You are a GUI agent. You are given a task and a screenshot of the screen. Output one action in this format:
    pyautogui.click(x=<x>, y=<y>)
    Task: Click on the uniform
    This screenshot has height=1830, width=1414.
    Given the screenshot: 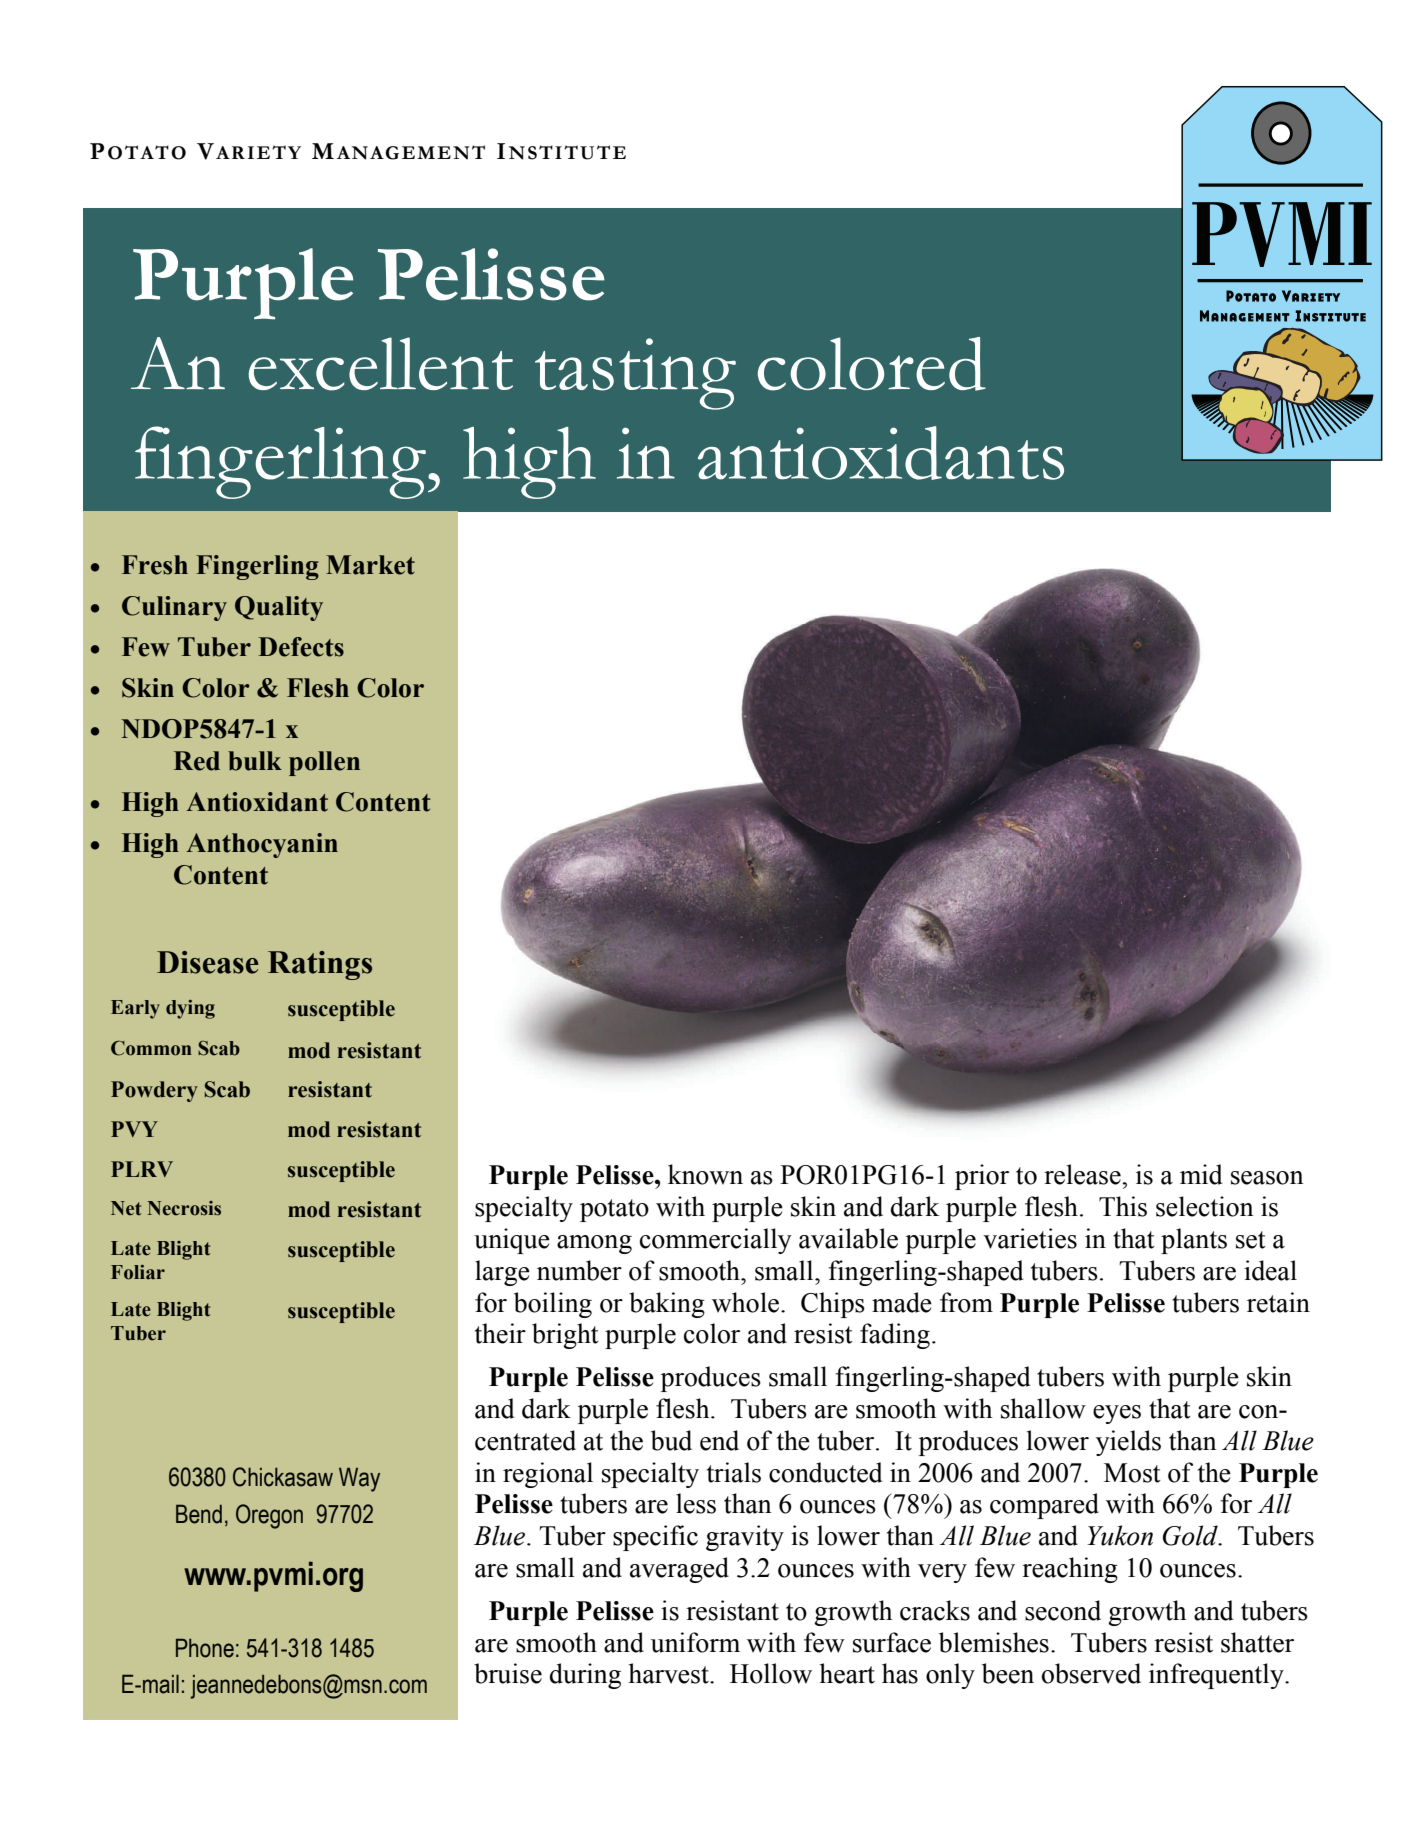 What is the action you would take?
    pyautogui.click(x=695, y=1642)
